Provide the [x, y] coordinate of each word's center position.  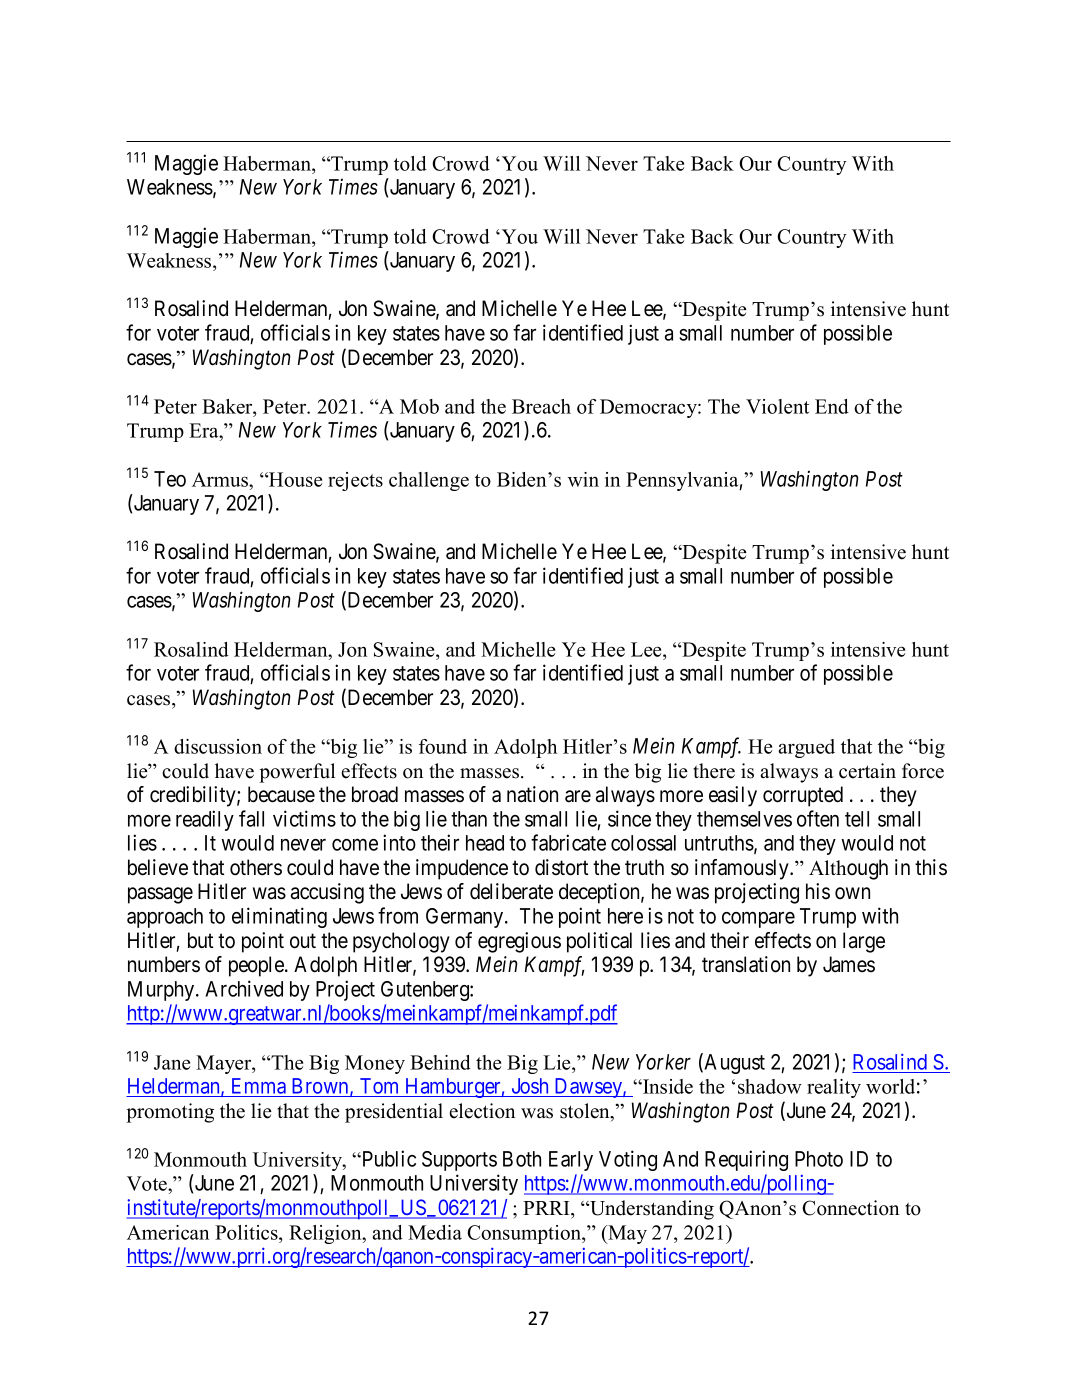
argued [806, 748]
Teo [170, 479]
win [583, 479]
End [832, 406]
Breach [541, 406]
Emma [259, 1086]
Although [848, 869]
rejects [355, 481]
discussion [218, 746]
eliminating [279, 917]
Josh [530, 1086]
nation [532, 794]
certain [867, 771]
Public [388, 1158]
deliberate [511, 891]
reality [834, 1088]
